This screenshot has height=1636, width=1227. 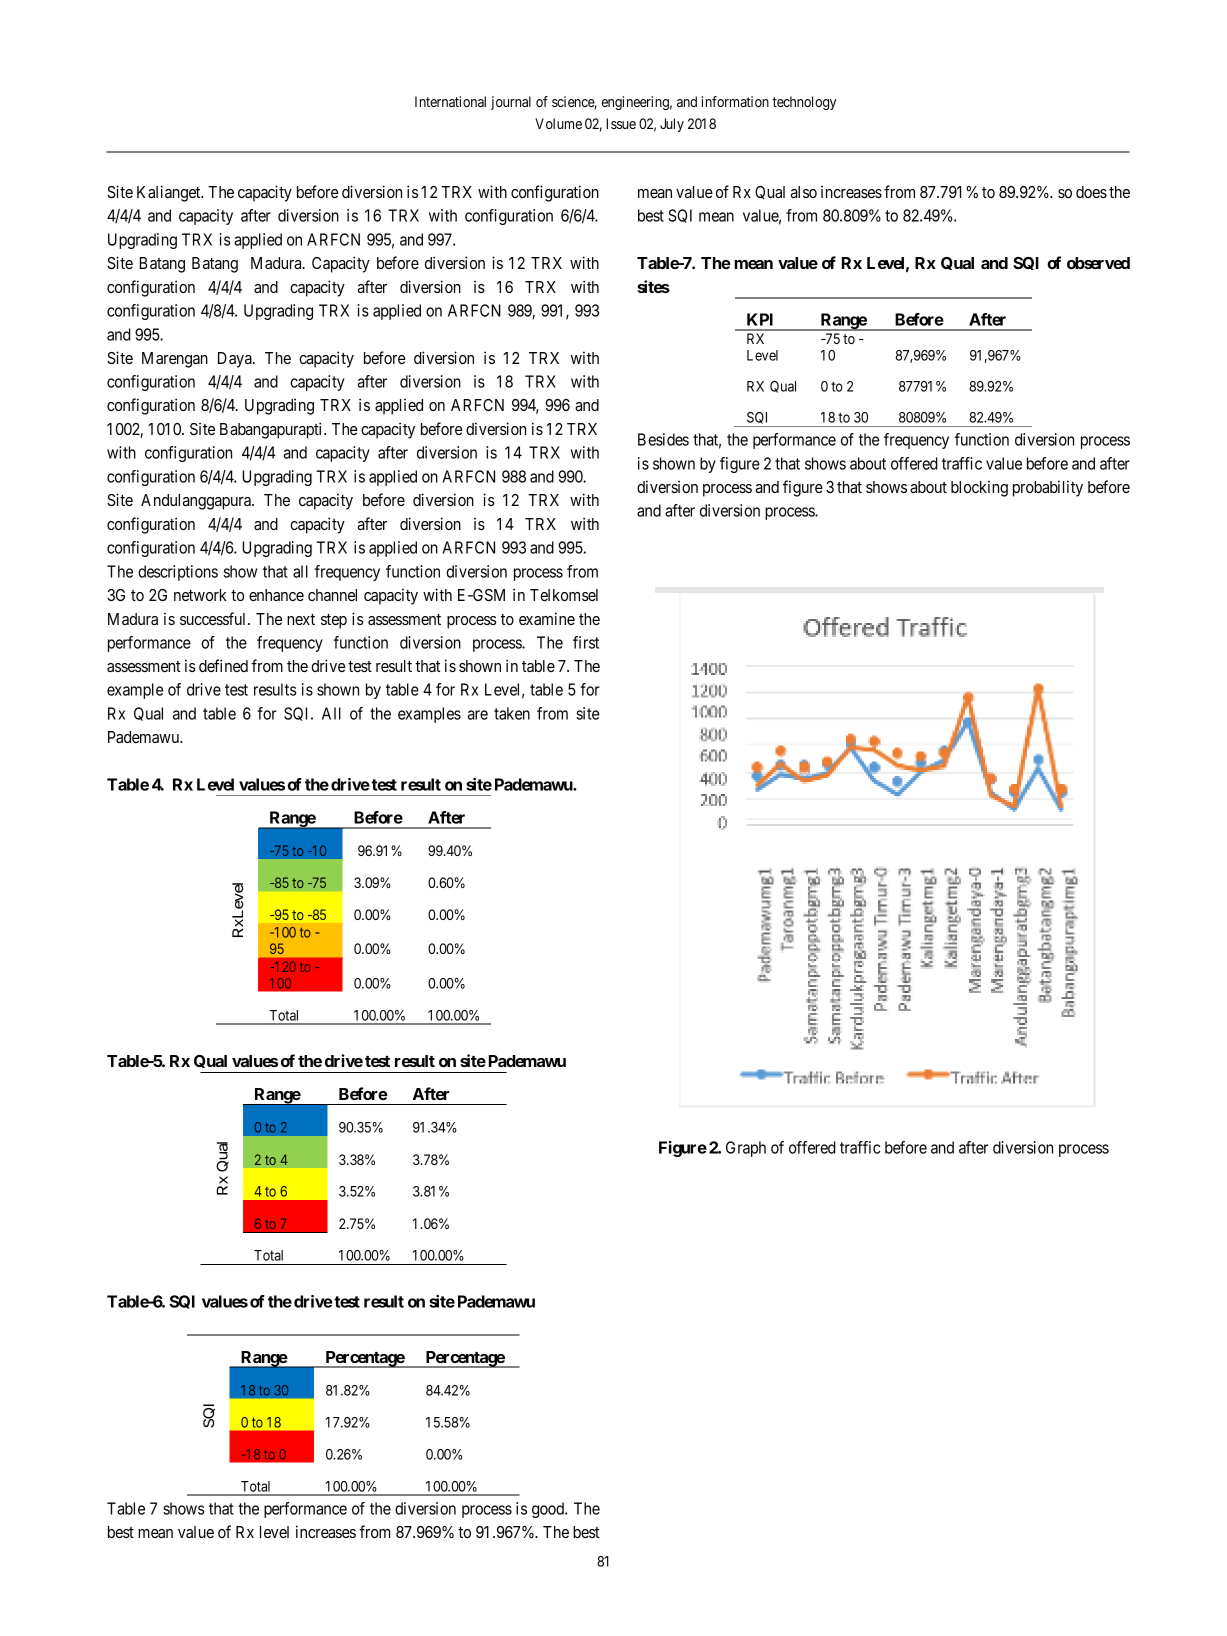 I want to click on blocking, so click(x=979, y=488).
